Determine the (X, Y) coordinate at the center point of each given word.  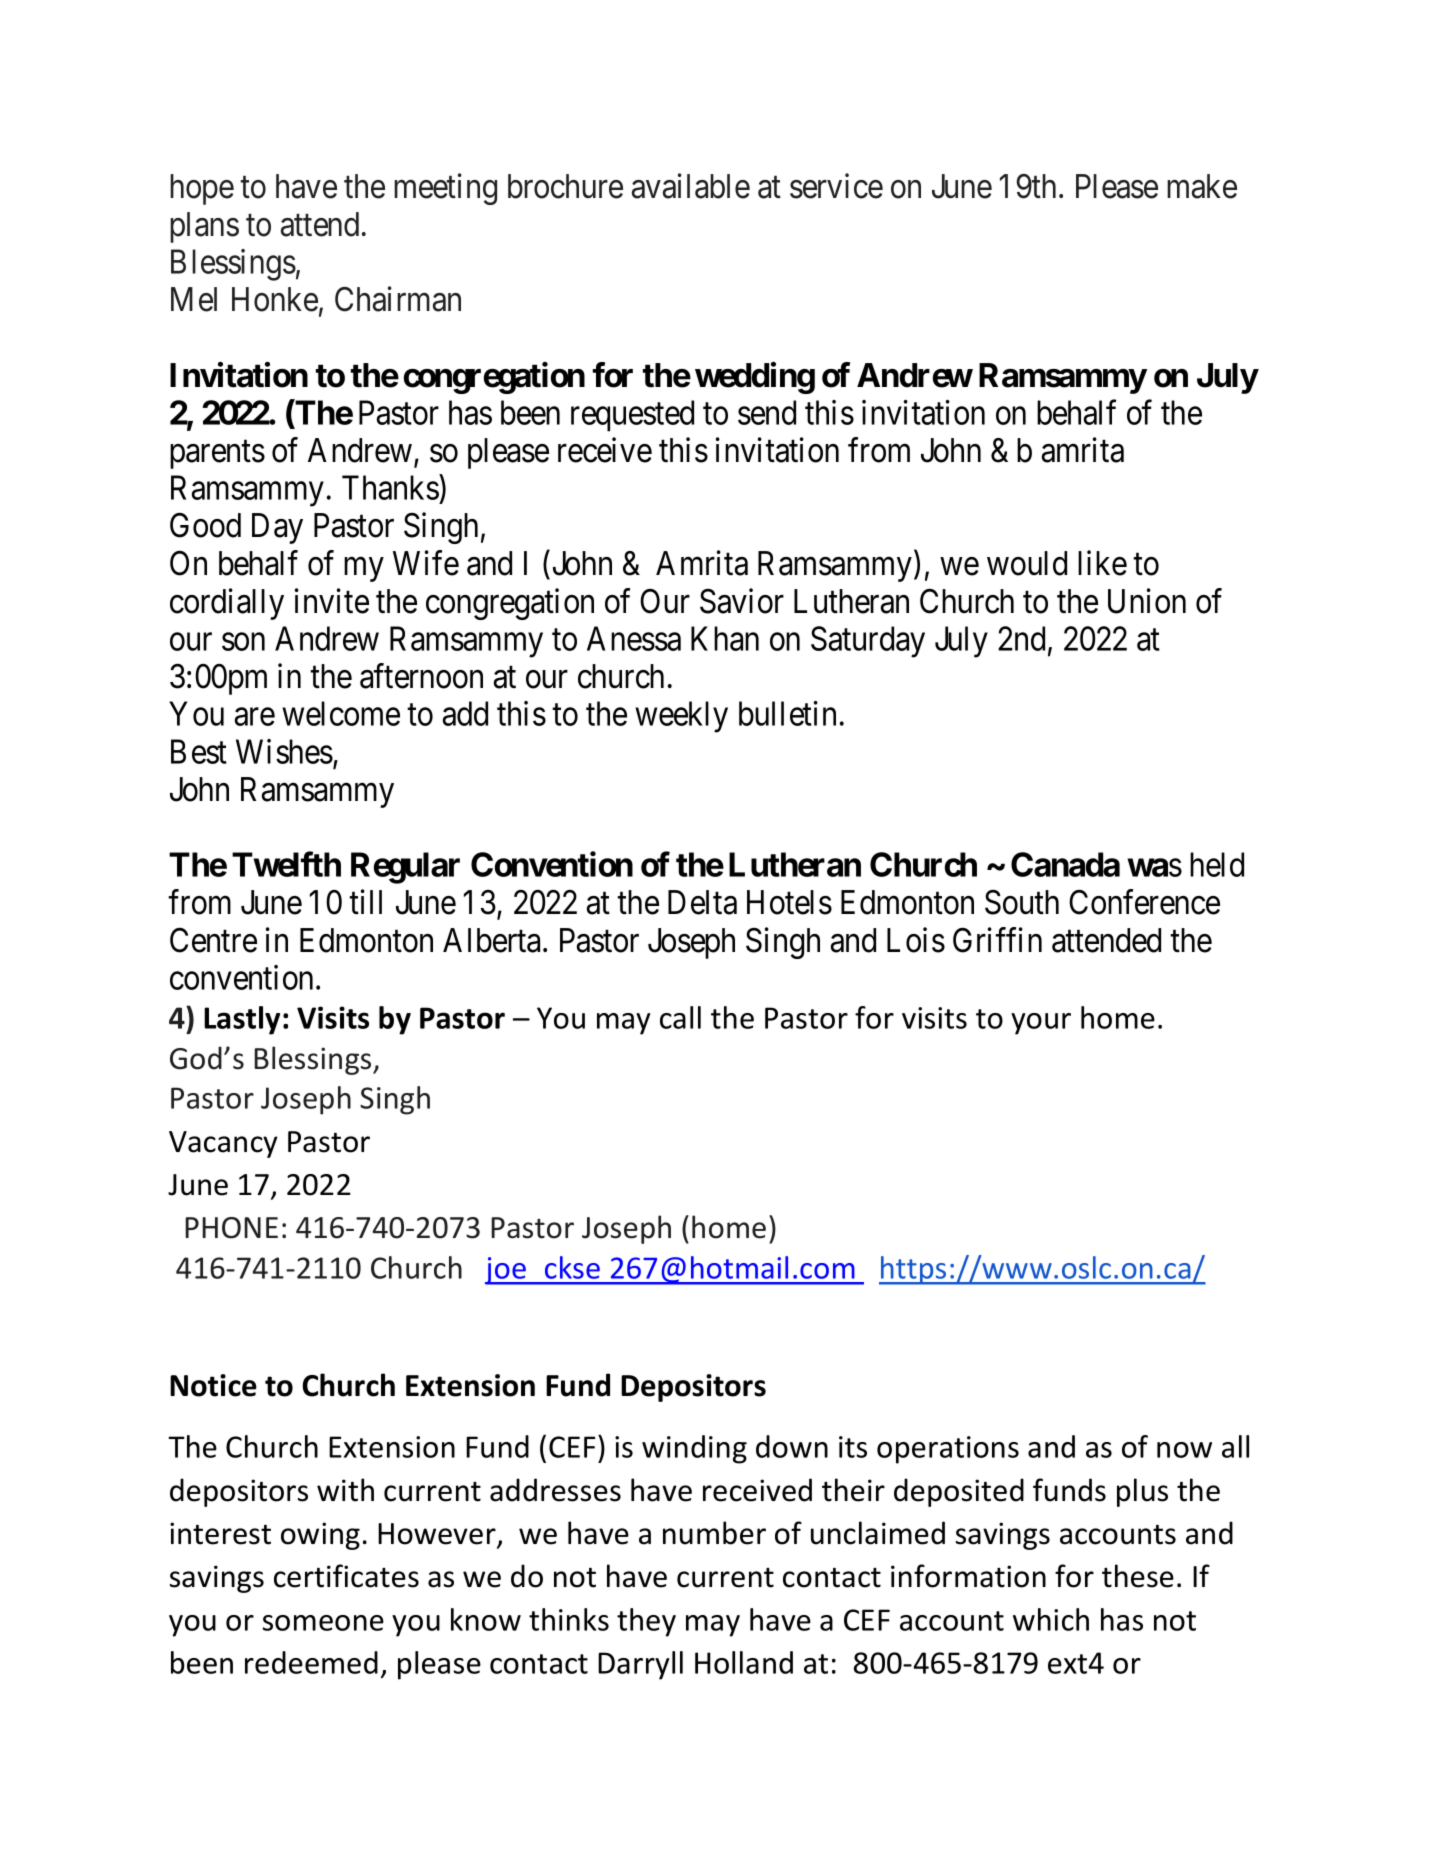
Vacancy (223, 1144)
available (691, 186)
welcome (341, 713)
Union (1147, 601)
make (1202, 186)
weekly (681, 717)
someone (323, 1623)
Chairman (398, 299)
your (1041, 1024)
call (680, 1017)
